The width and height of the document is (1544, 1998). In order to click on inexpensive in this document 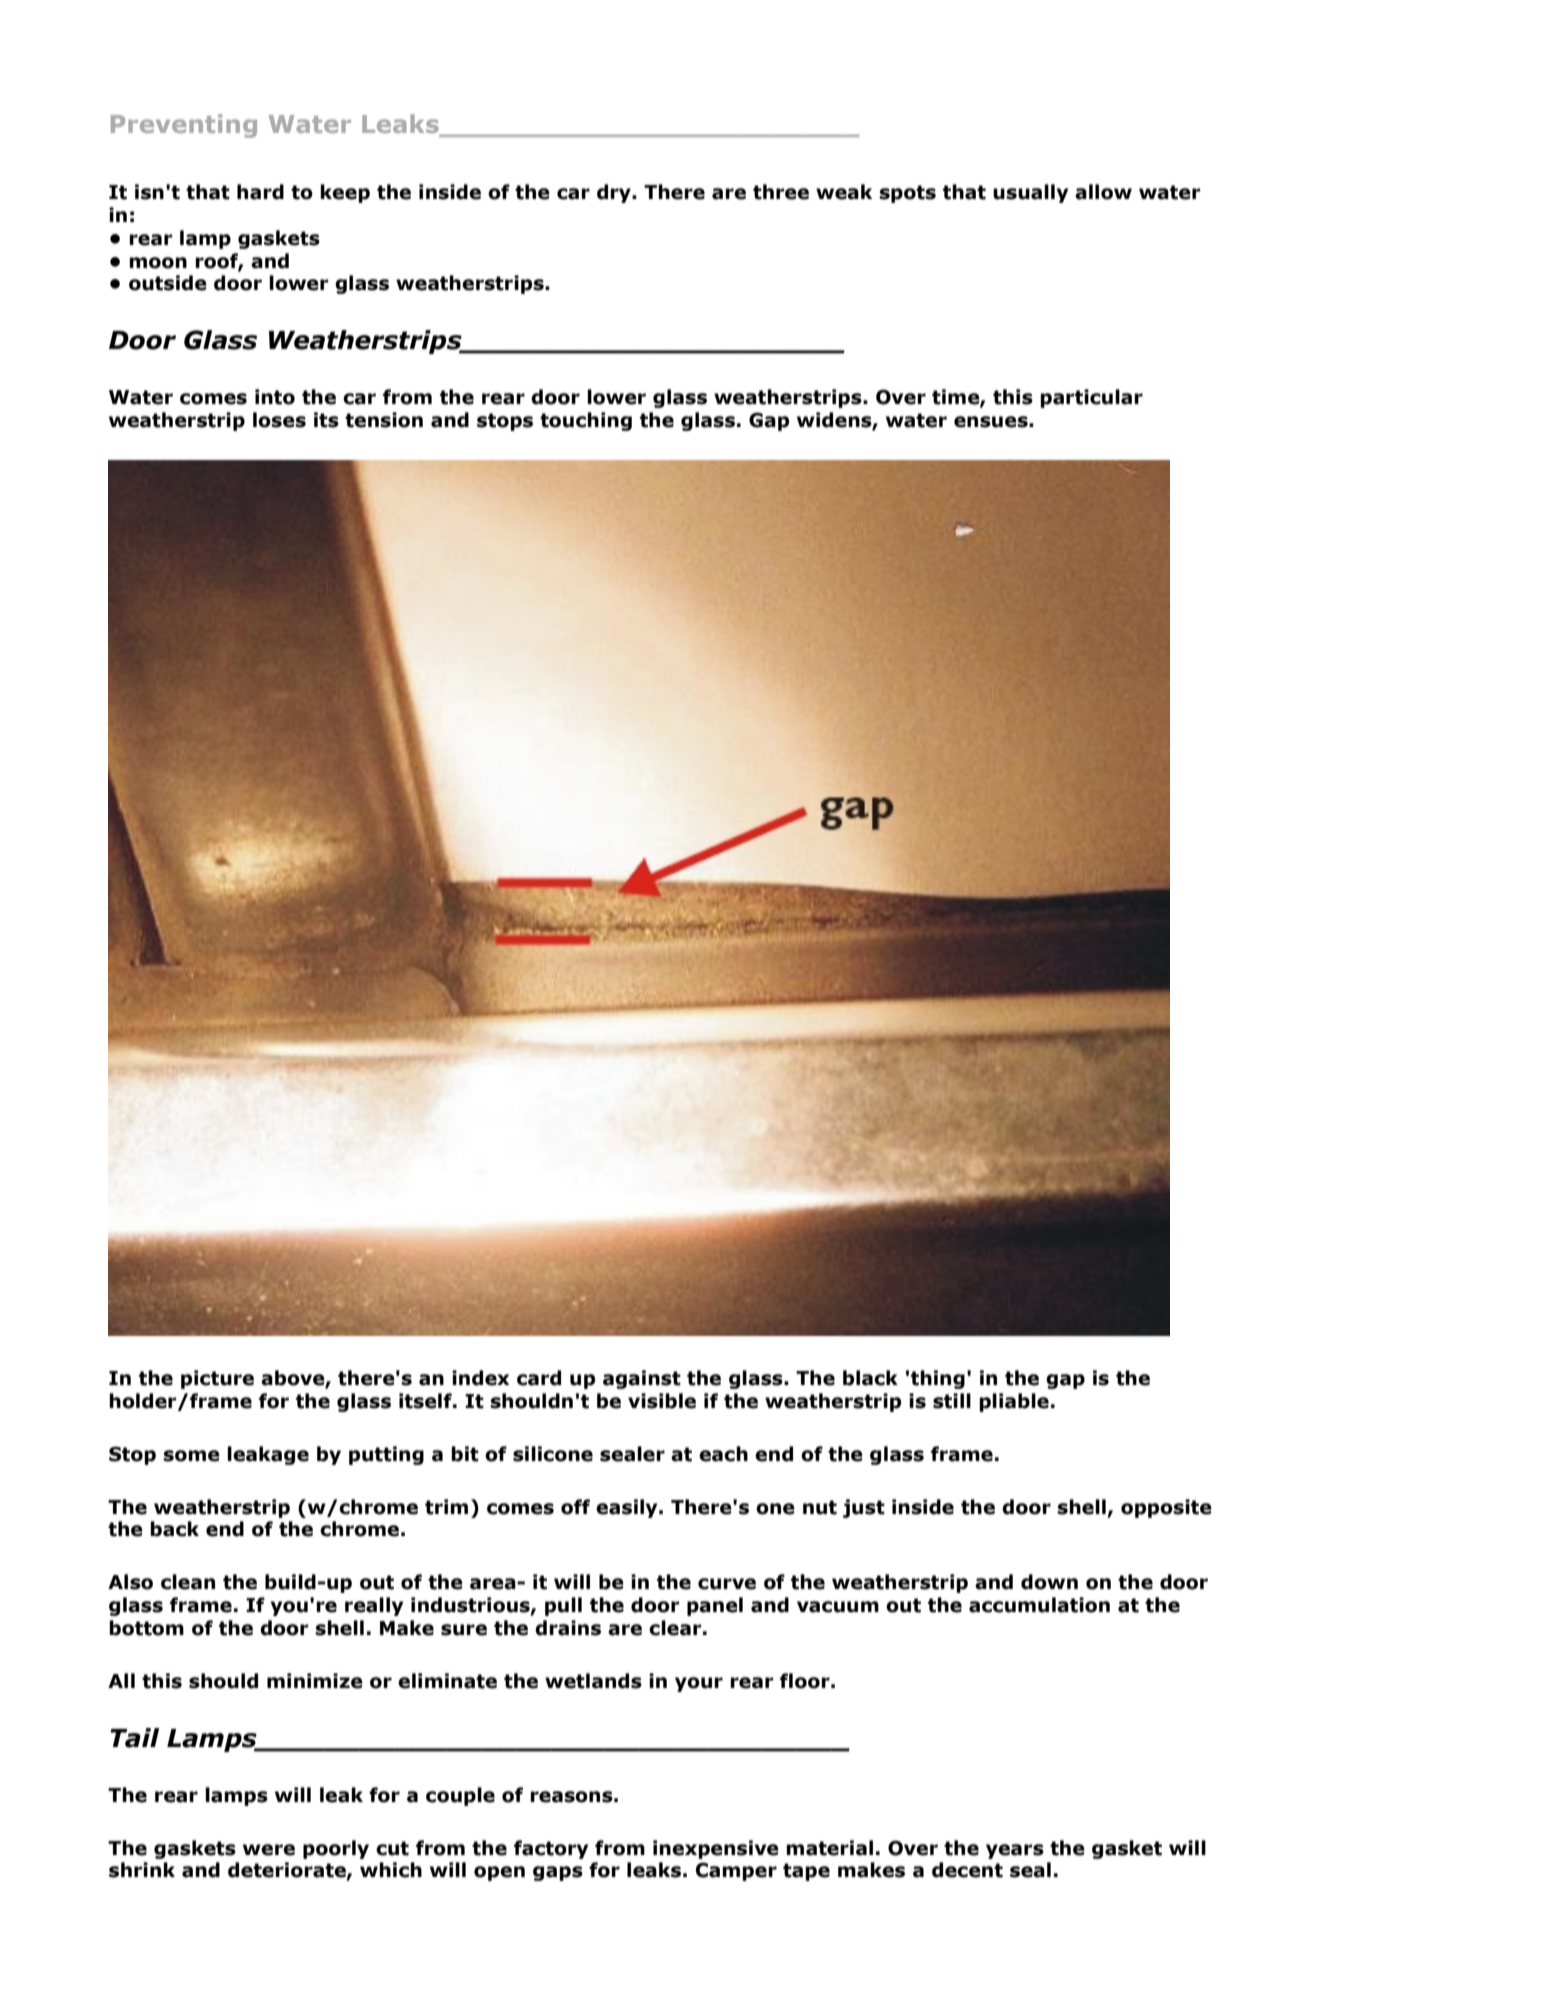, I will do `click(716, 1849)`.
